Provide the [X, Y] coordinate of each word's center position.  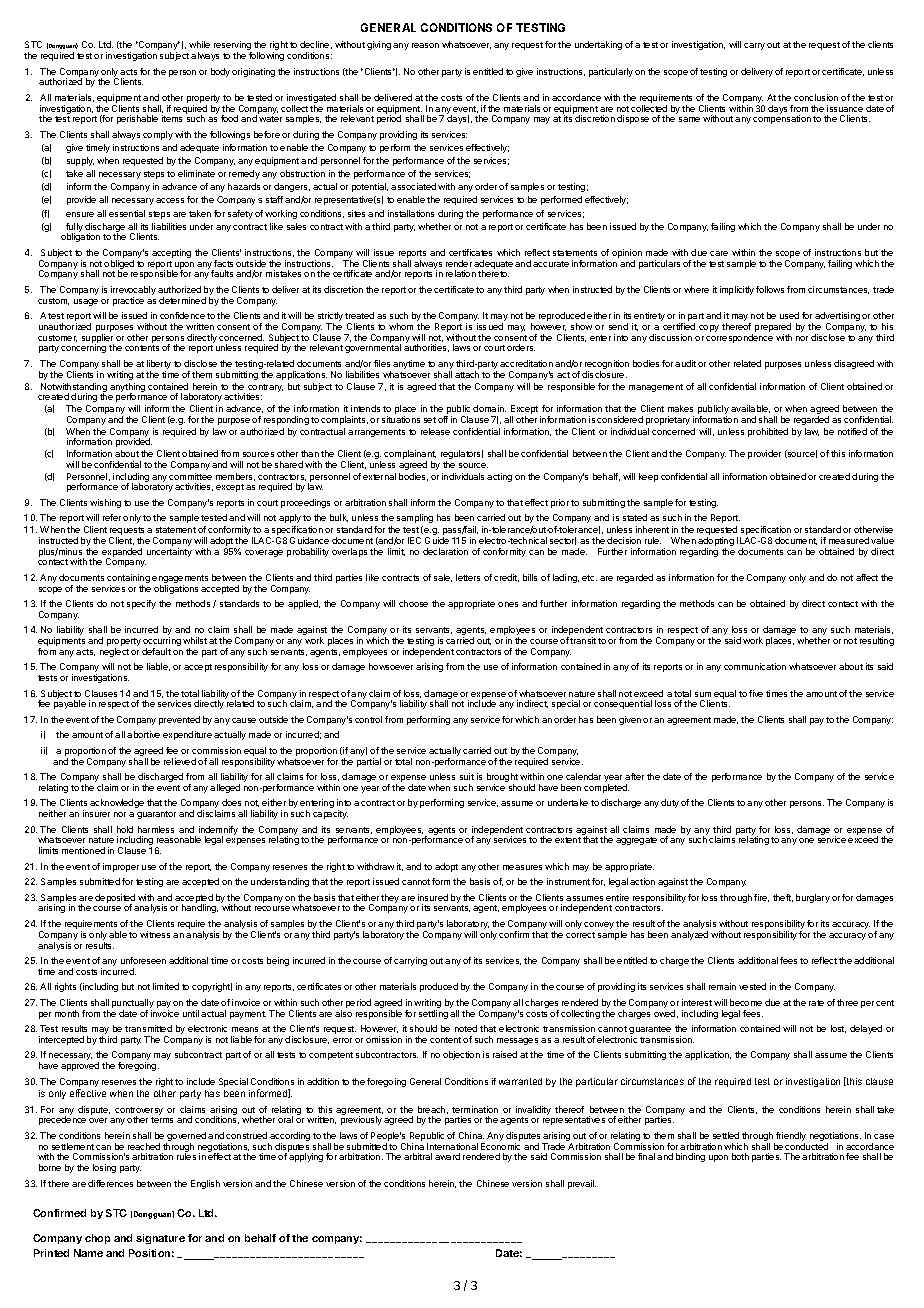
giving [379, 45]
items [172, 118]
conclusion [816, 97]
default [156, 651]
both [740, 1156]
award [447, 1156]
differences [110, 1183]
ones [508, 604]
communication [755, 666]
